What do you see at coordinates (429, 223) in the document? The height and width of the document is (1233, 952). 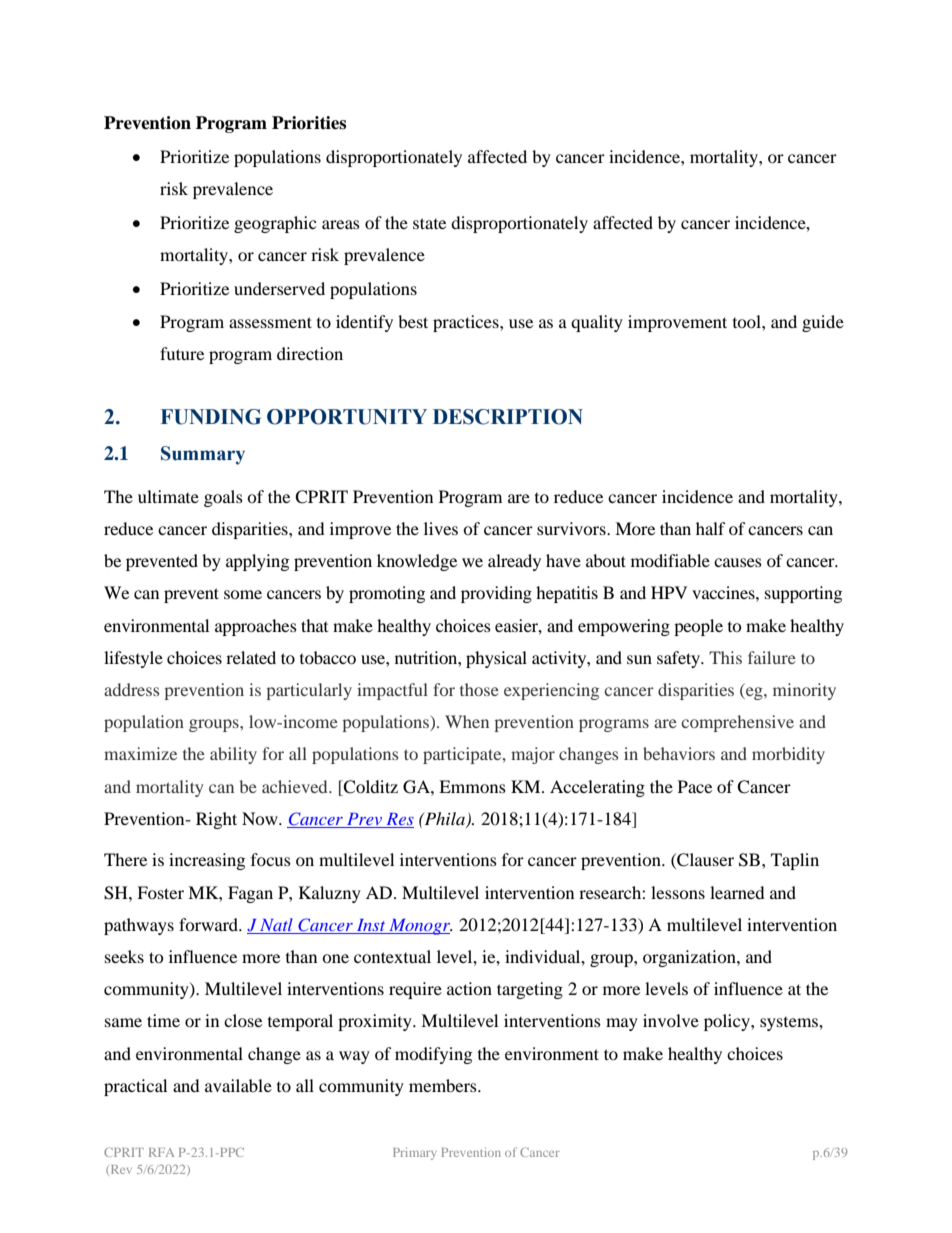 I see `state` at bounding box center [429, 223].
